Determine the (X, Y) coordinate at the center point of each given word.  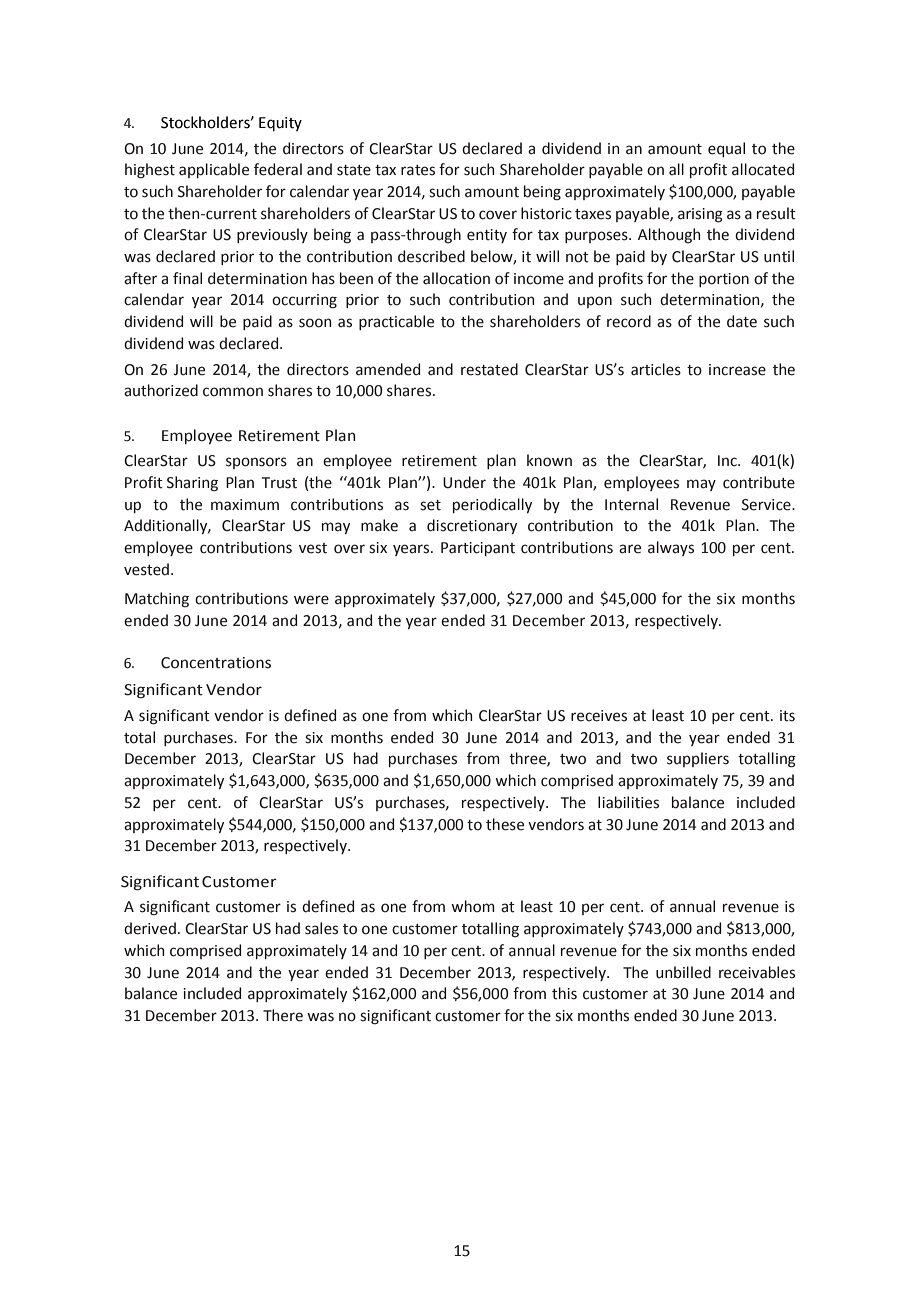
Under (464, 482)
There (283, 1015)
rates (418, 170)
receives (599, 716)
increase (737, 370)
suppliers (698, 759)
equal (726, 149)
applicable (214, 170)
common (233, 392)
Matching (157, 600)
